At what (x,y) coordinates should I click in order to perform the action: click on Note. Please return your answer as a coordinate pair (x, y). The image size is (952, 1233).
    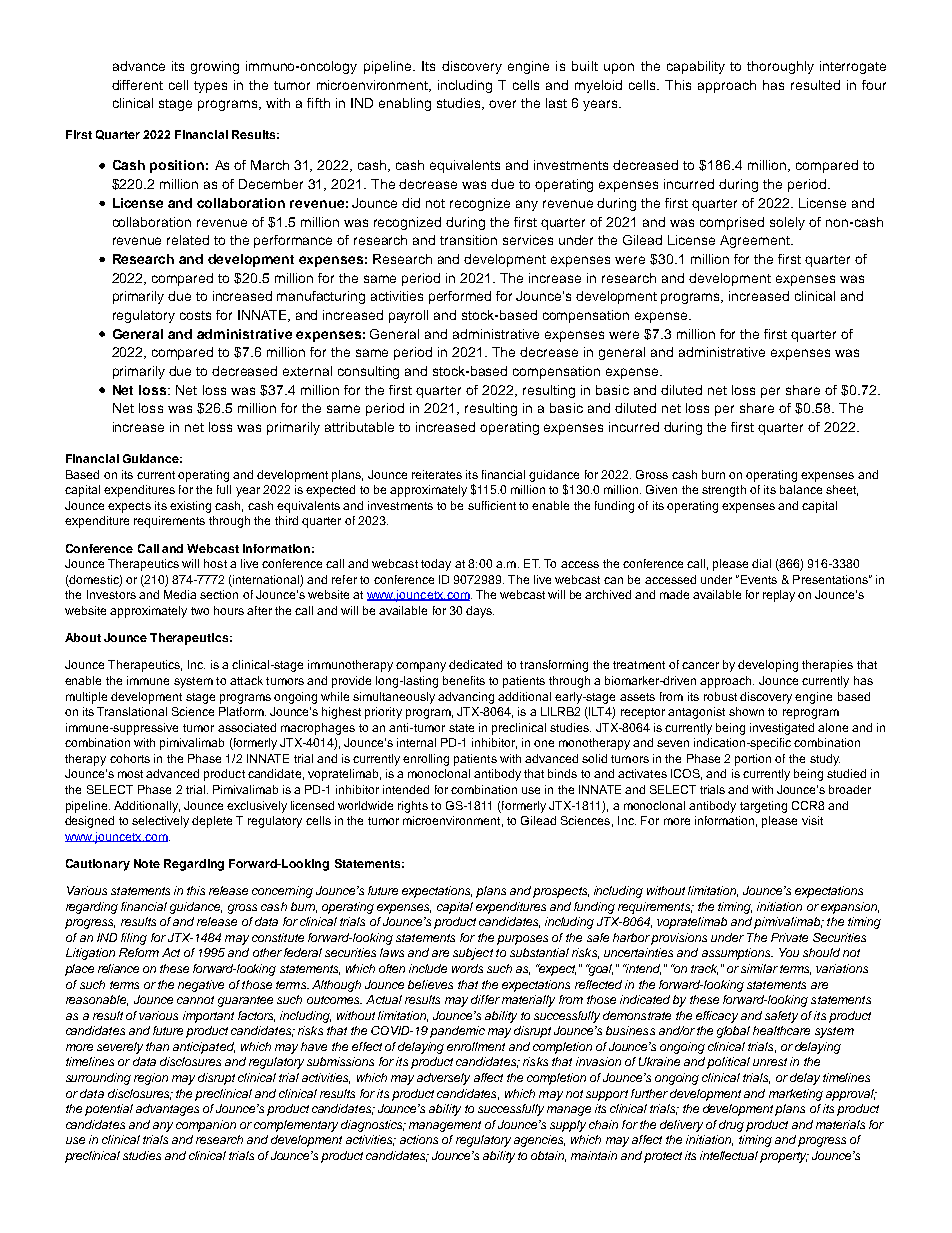
    Looking at the image, I should click on (147, 863).
